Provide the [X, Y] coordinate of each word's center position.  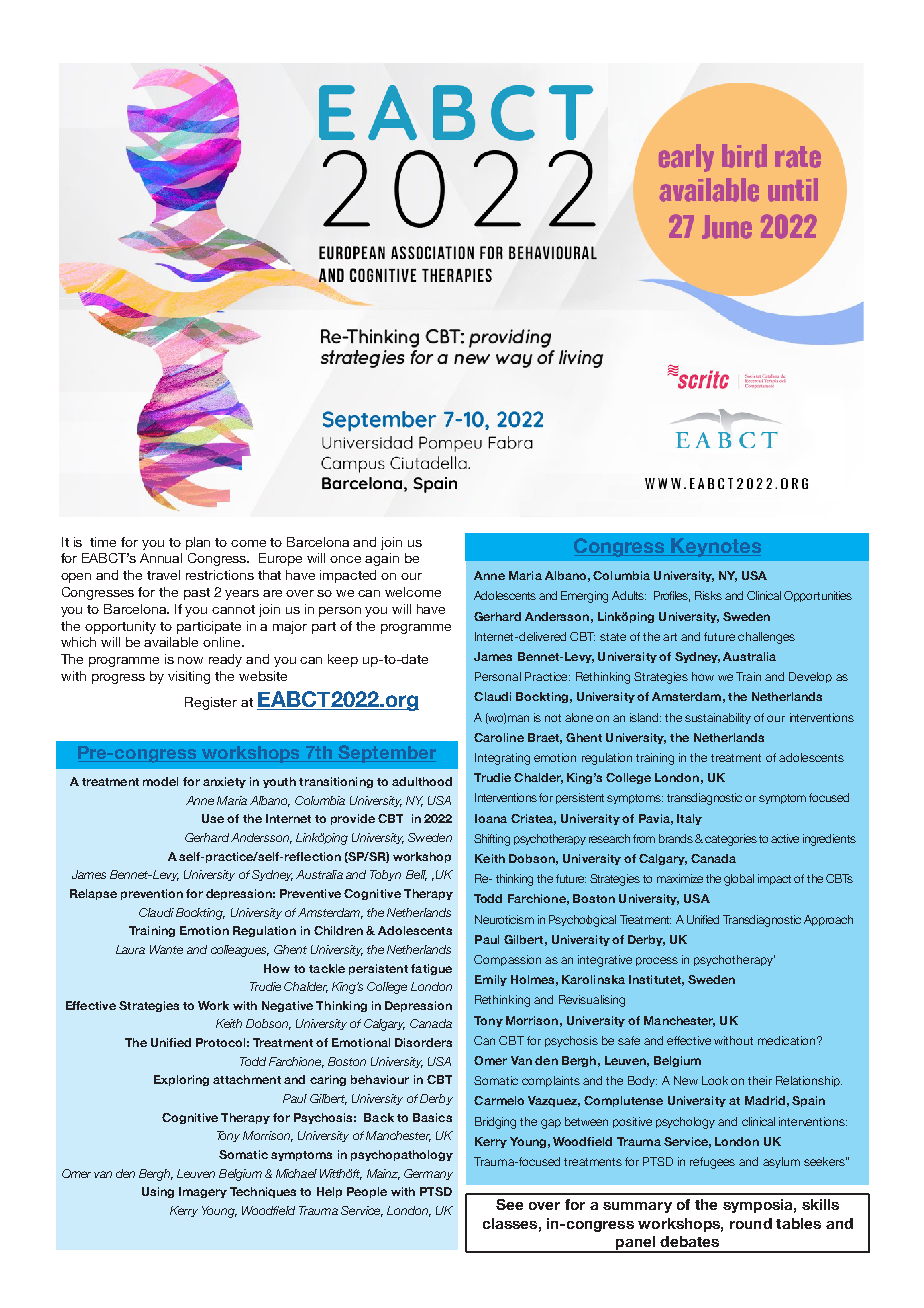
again [382, 559]
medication [786, 1040]
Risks [708, 595]
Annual [161, 558]
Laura [130, 949]
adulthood [422, 781]
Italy [689, 819]
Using [158, 1192]
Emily [491, 980]
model [160, 781]
